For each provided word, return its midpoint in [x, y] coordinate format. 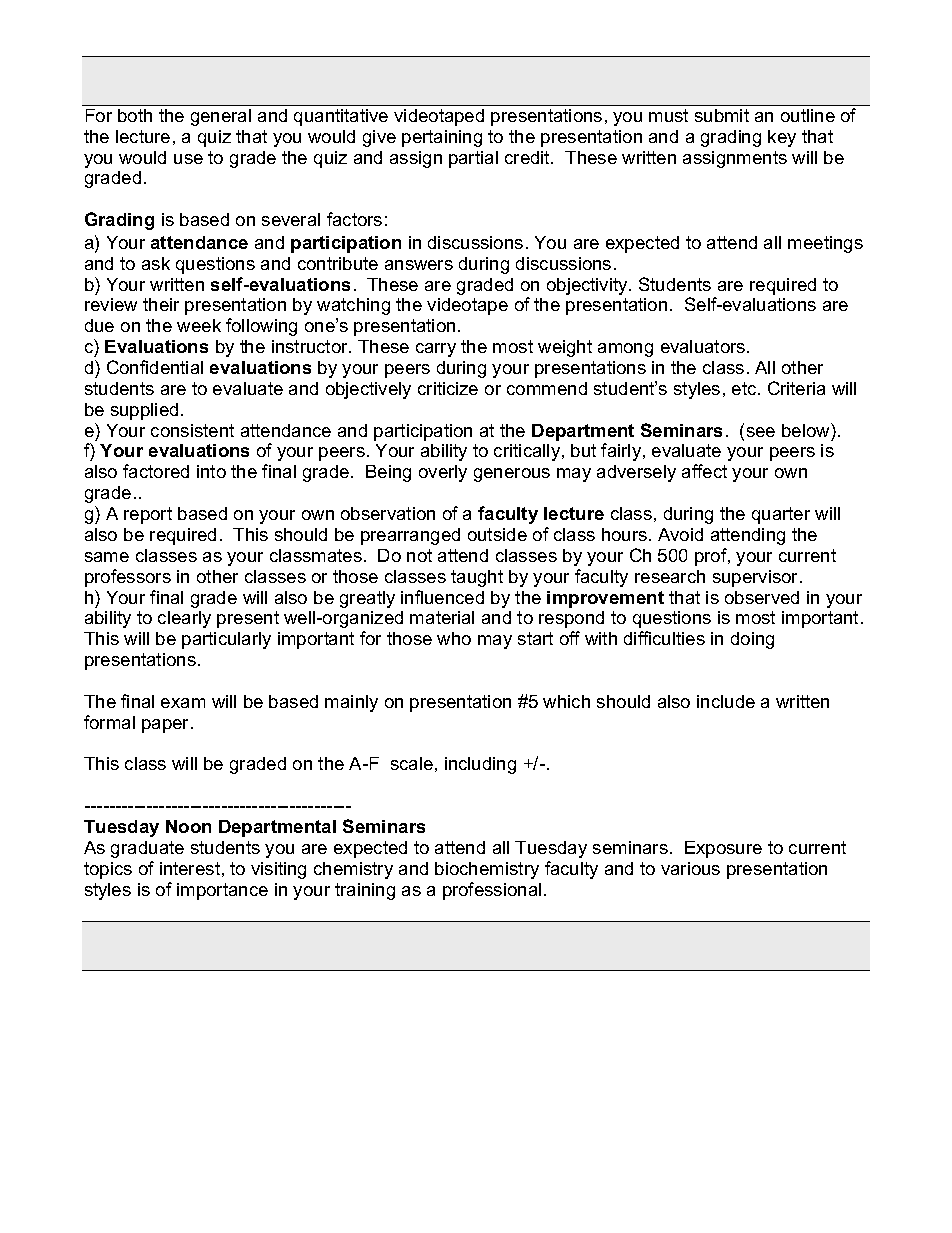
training [365, 891]
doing [752, 640]
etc [745, 388]
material [442, 617]
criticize [448, 388]
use [188, 159]
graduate [147, 849]
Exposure [723, 849]
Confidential [155, 367]
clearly [184, 619]
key [782, 138]
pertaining [442, 138]
